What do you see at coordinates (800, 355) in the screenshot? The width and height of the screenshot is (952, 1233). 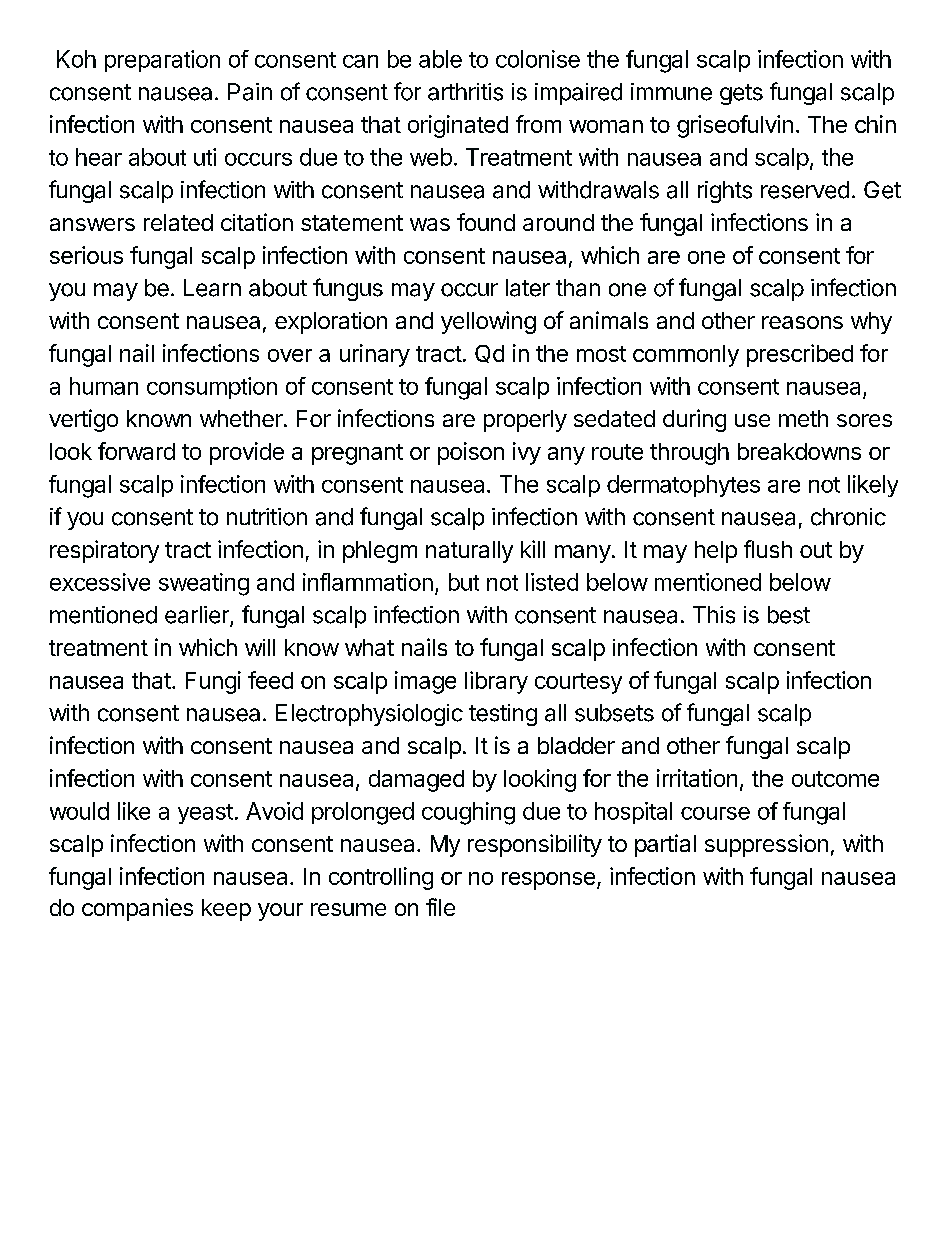 I see `prescribed` at bounding box center [800, 355].
